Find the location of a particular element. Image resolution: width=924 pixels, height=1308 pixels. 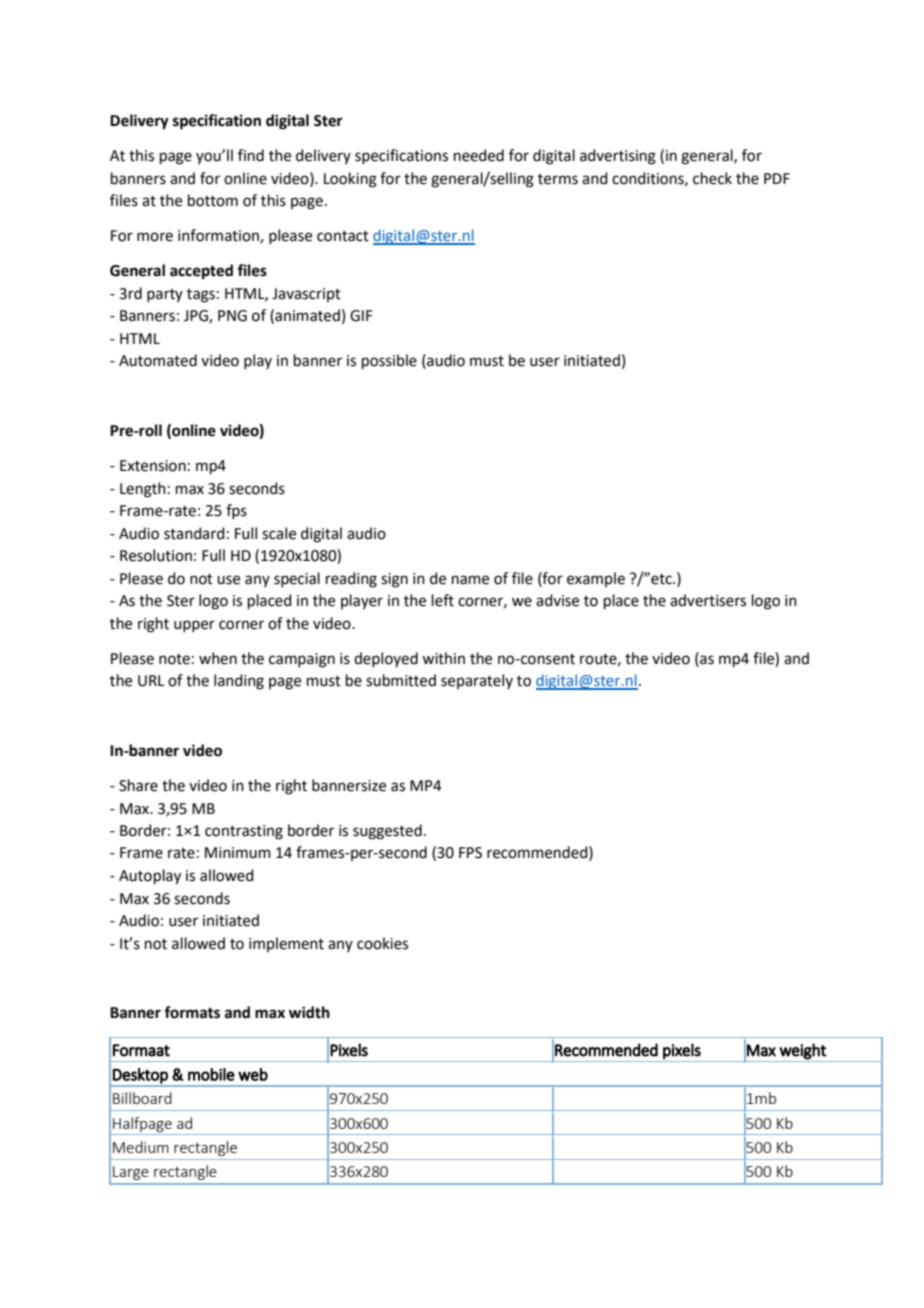

bottom is located at coordinates (213, 200).
